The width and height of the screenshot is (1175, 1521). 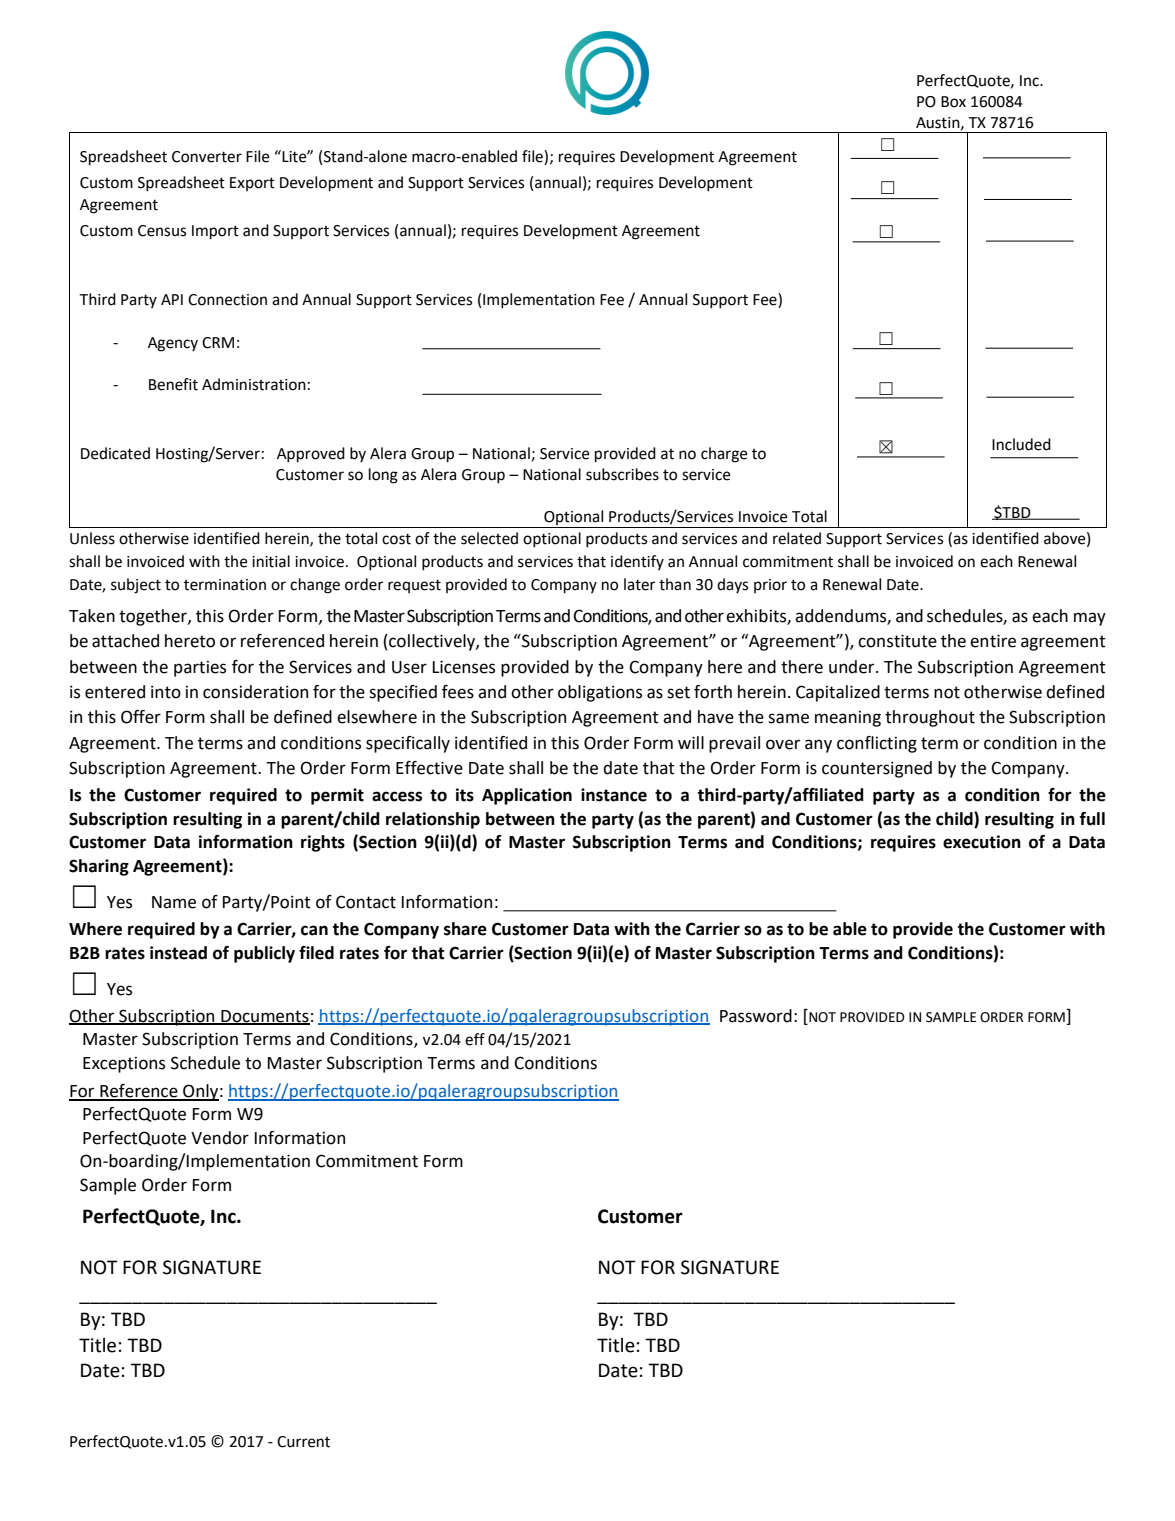 I want to click on Converter, so click(x=207, y=157).
